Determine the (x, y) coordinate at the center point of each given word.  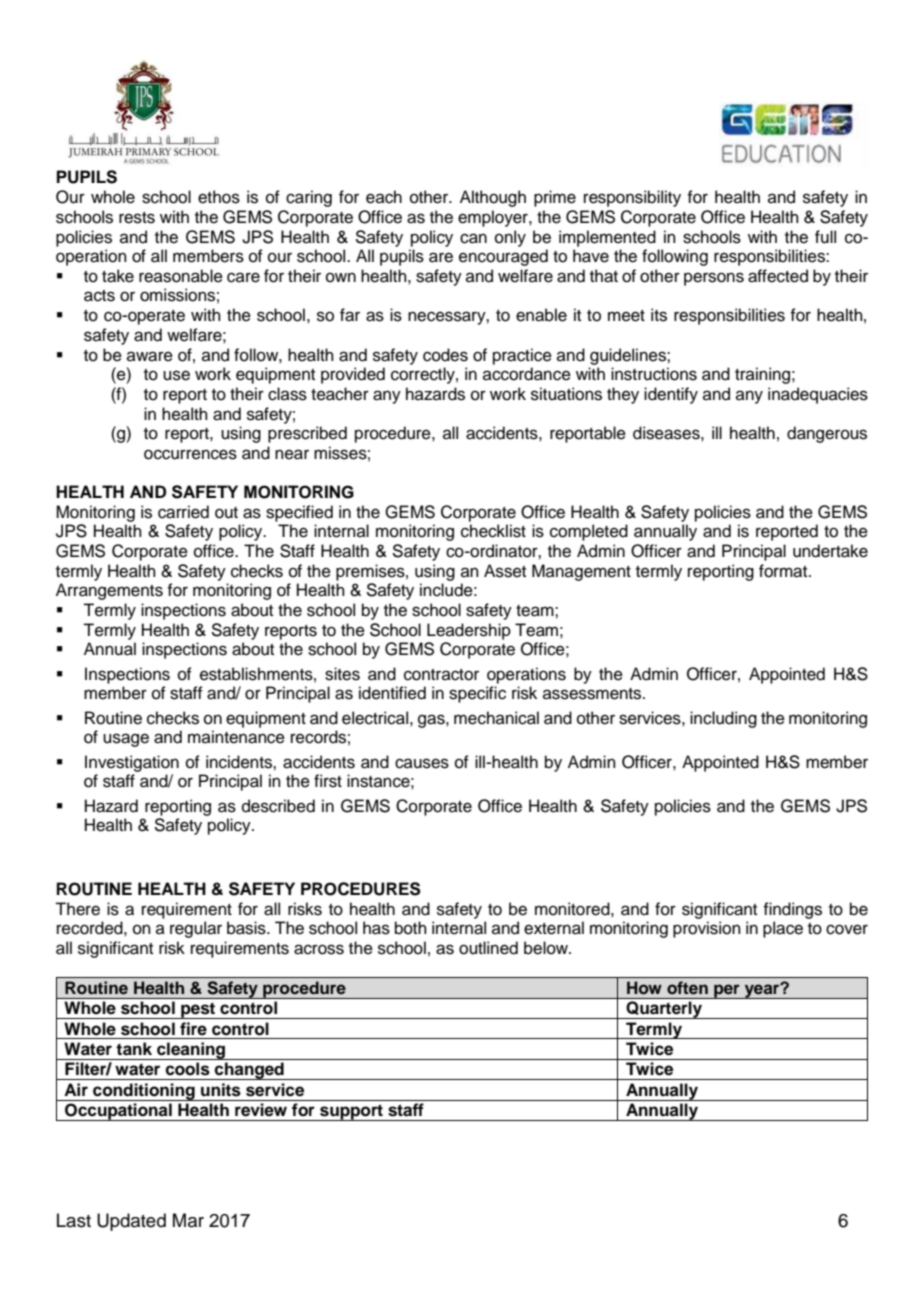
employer (494, 218)
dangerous (827, 434)
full (825, 237)
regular (196, 929)
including (723, 719)
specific (477, 694)
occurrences (190, 454)
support (351, 1112)
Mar (188, 1220)
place (783, 929)
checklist (493, 531)
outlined (488, 948)
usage (126, 740)
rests (137, 218)
